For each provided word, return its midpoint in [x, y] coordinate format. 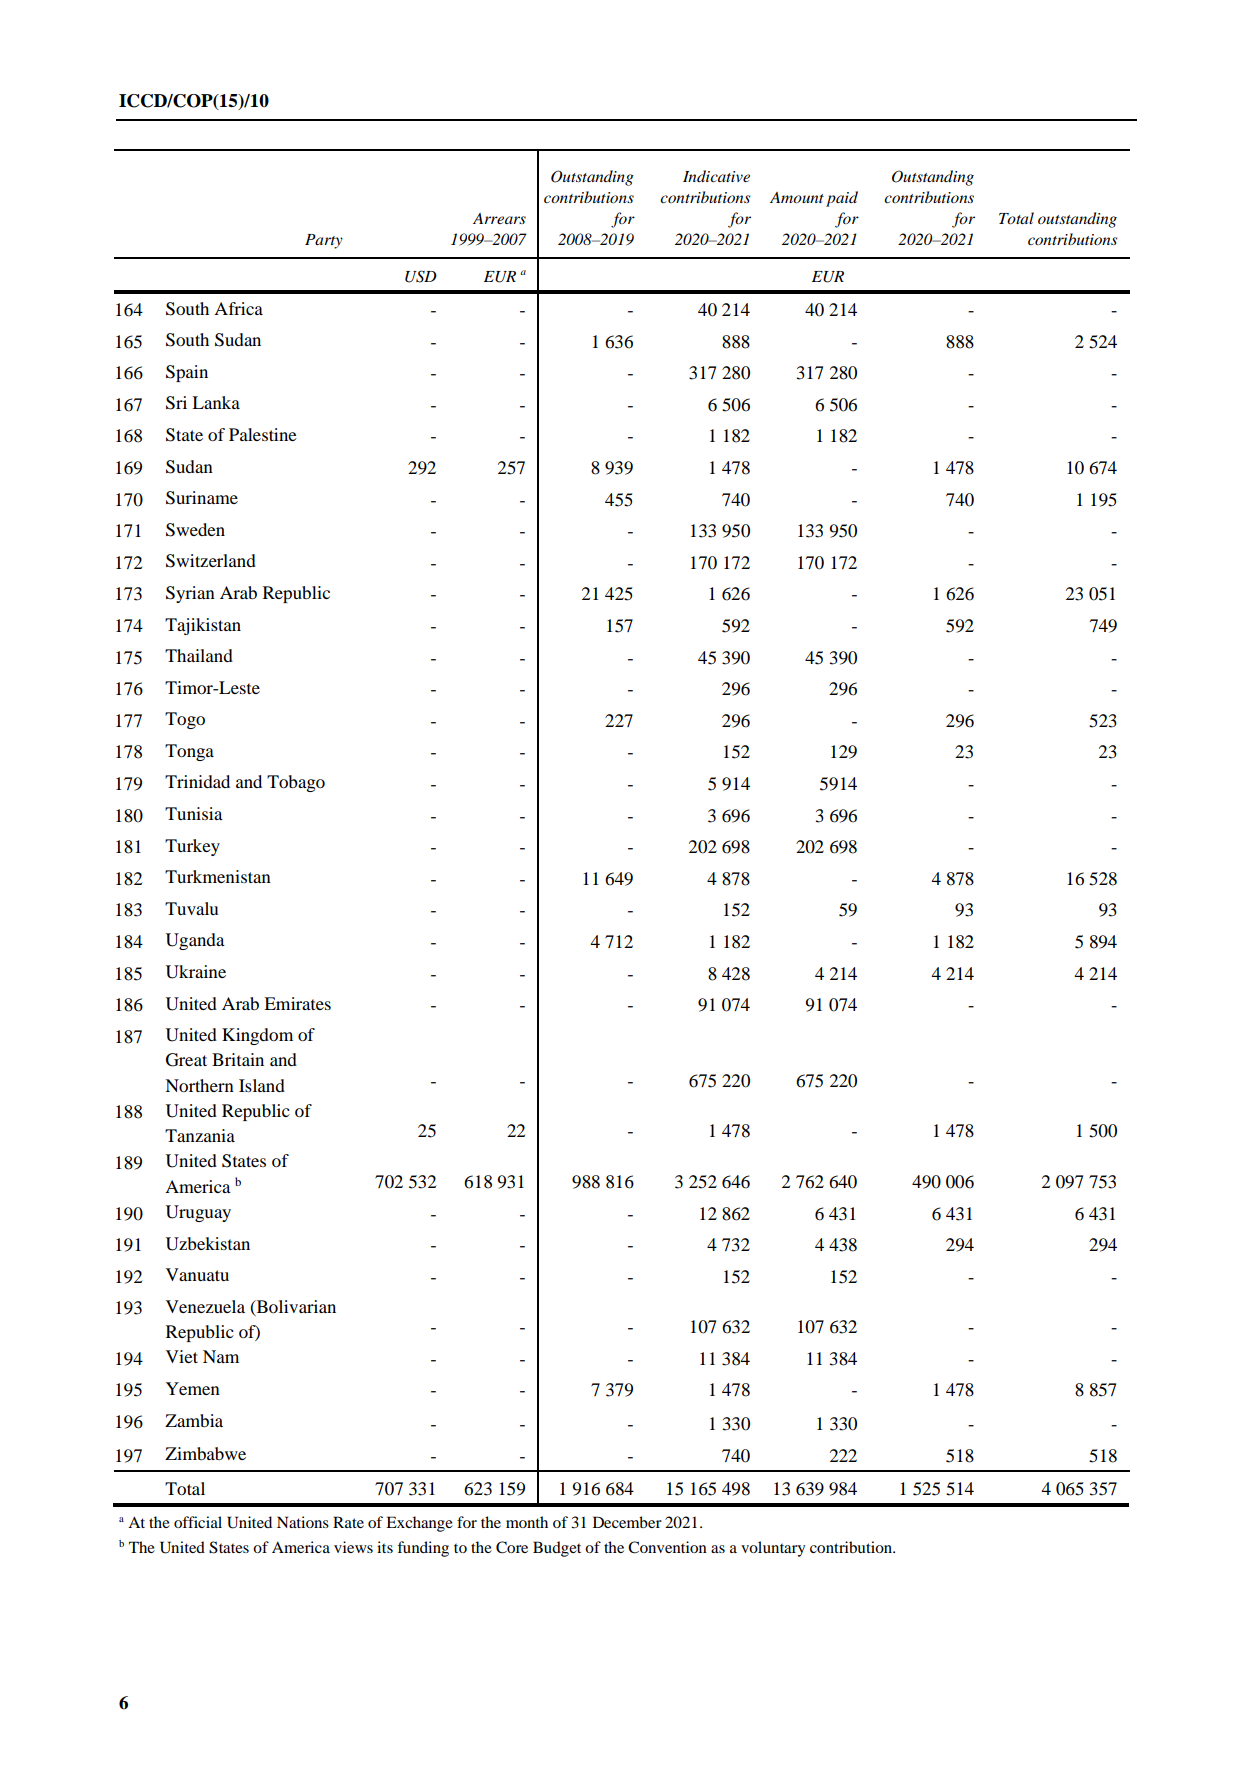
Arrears [499, 218]
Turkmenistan [218, 876]
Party [324, 241]
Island [262, 1085]
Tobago [296, 783]
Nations [303, 1522]
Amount [797, 197]
